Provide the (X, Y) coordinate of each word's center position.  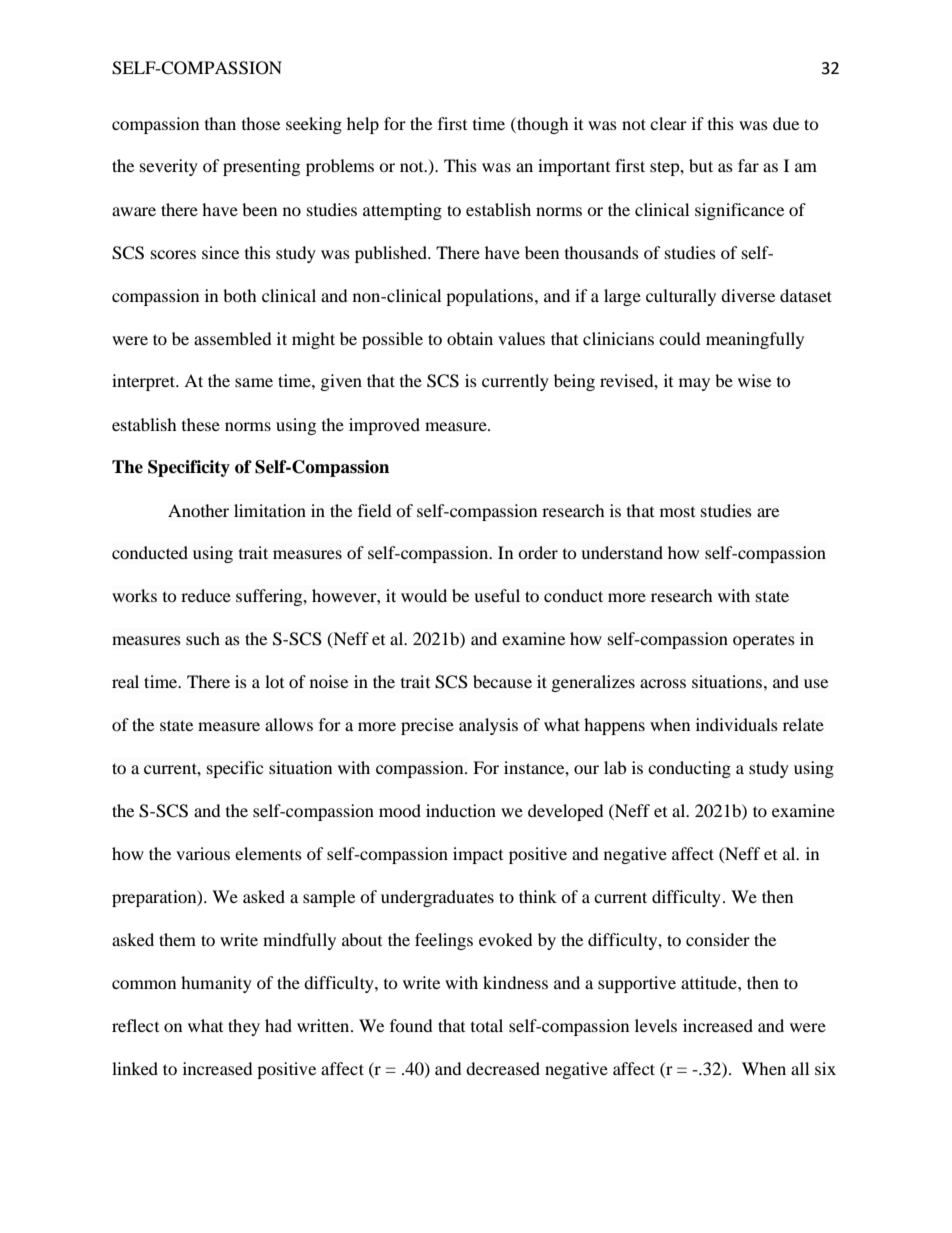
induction (461, 810)
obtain (470, 338)
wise (754, 380)
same (254, 382)
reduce (206, 595)
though (542, 125)
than (220, 123)
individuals (737, 724)
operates (764, 642)
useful (497, 595)
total (487, 1025)
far (748, 165)
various (203, 853)
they (244, 1027)
